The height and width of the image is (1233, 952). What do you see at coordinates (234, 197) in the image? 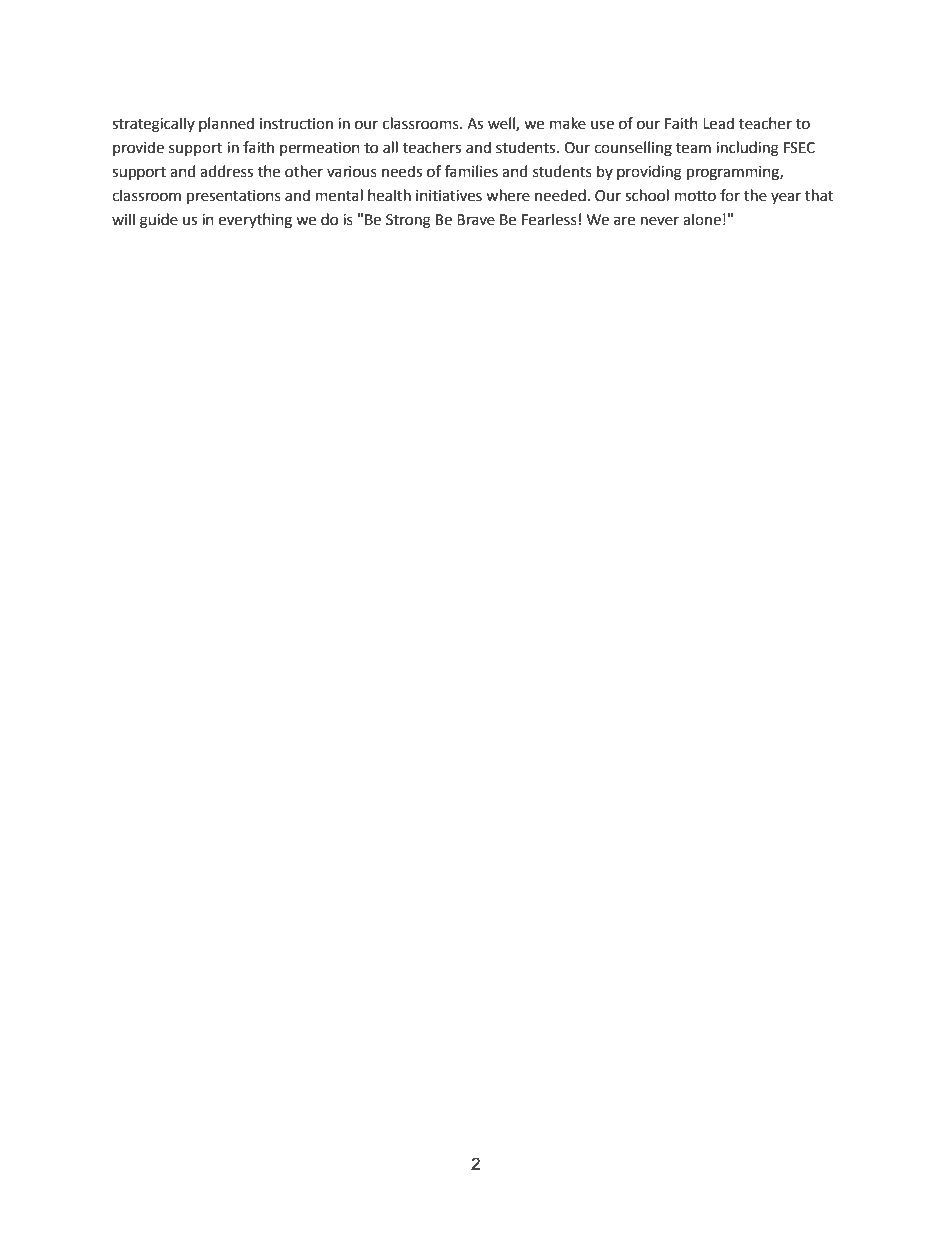
I see `presentations` at bounding box center [234, 197].
